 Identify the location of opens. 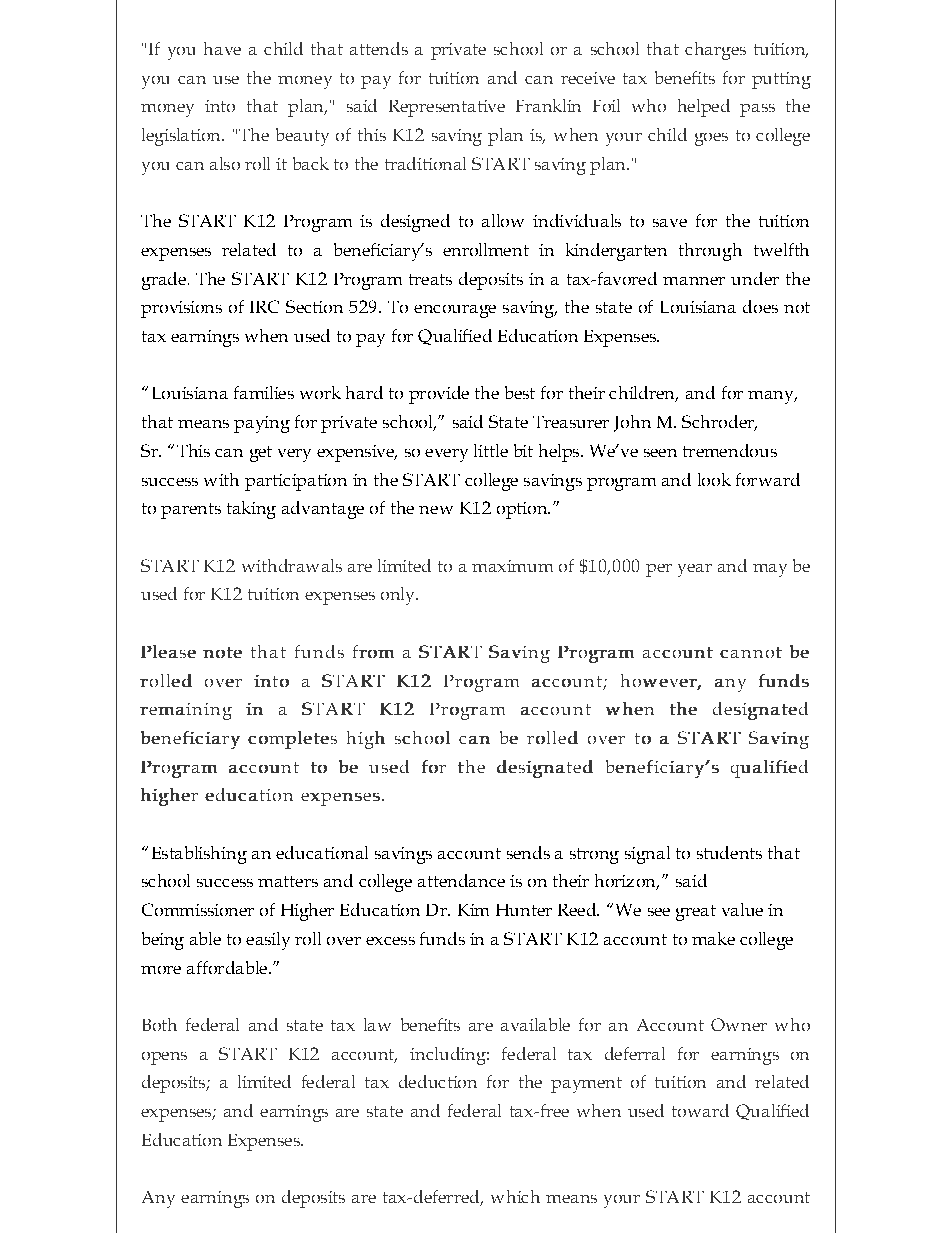
(164, 1058).
